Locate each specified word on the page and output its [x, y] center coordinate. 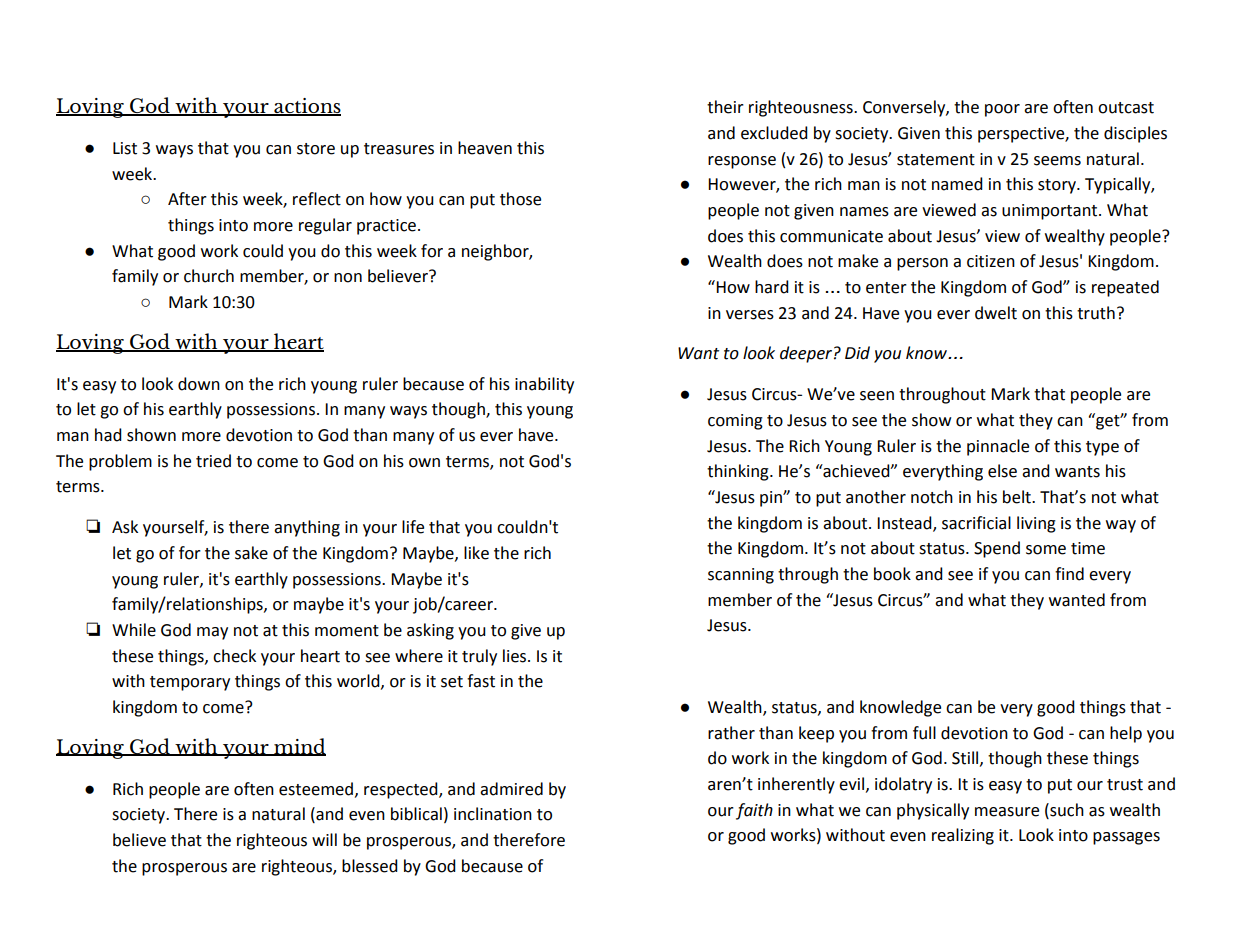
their [725, 107]
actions [306, 107]
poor [1002, 110]
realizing [963, 836]
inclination [493, 814]
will [324, 839]
